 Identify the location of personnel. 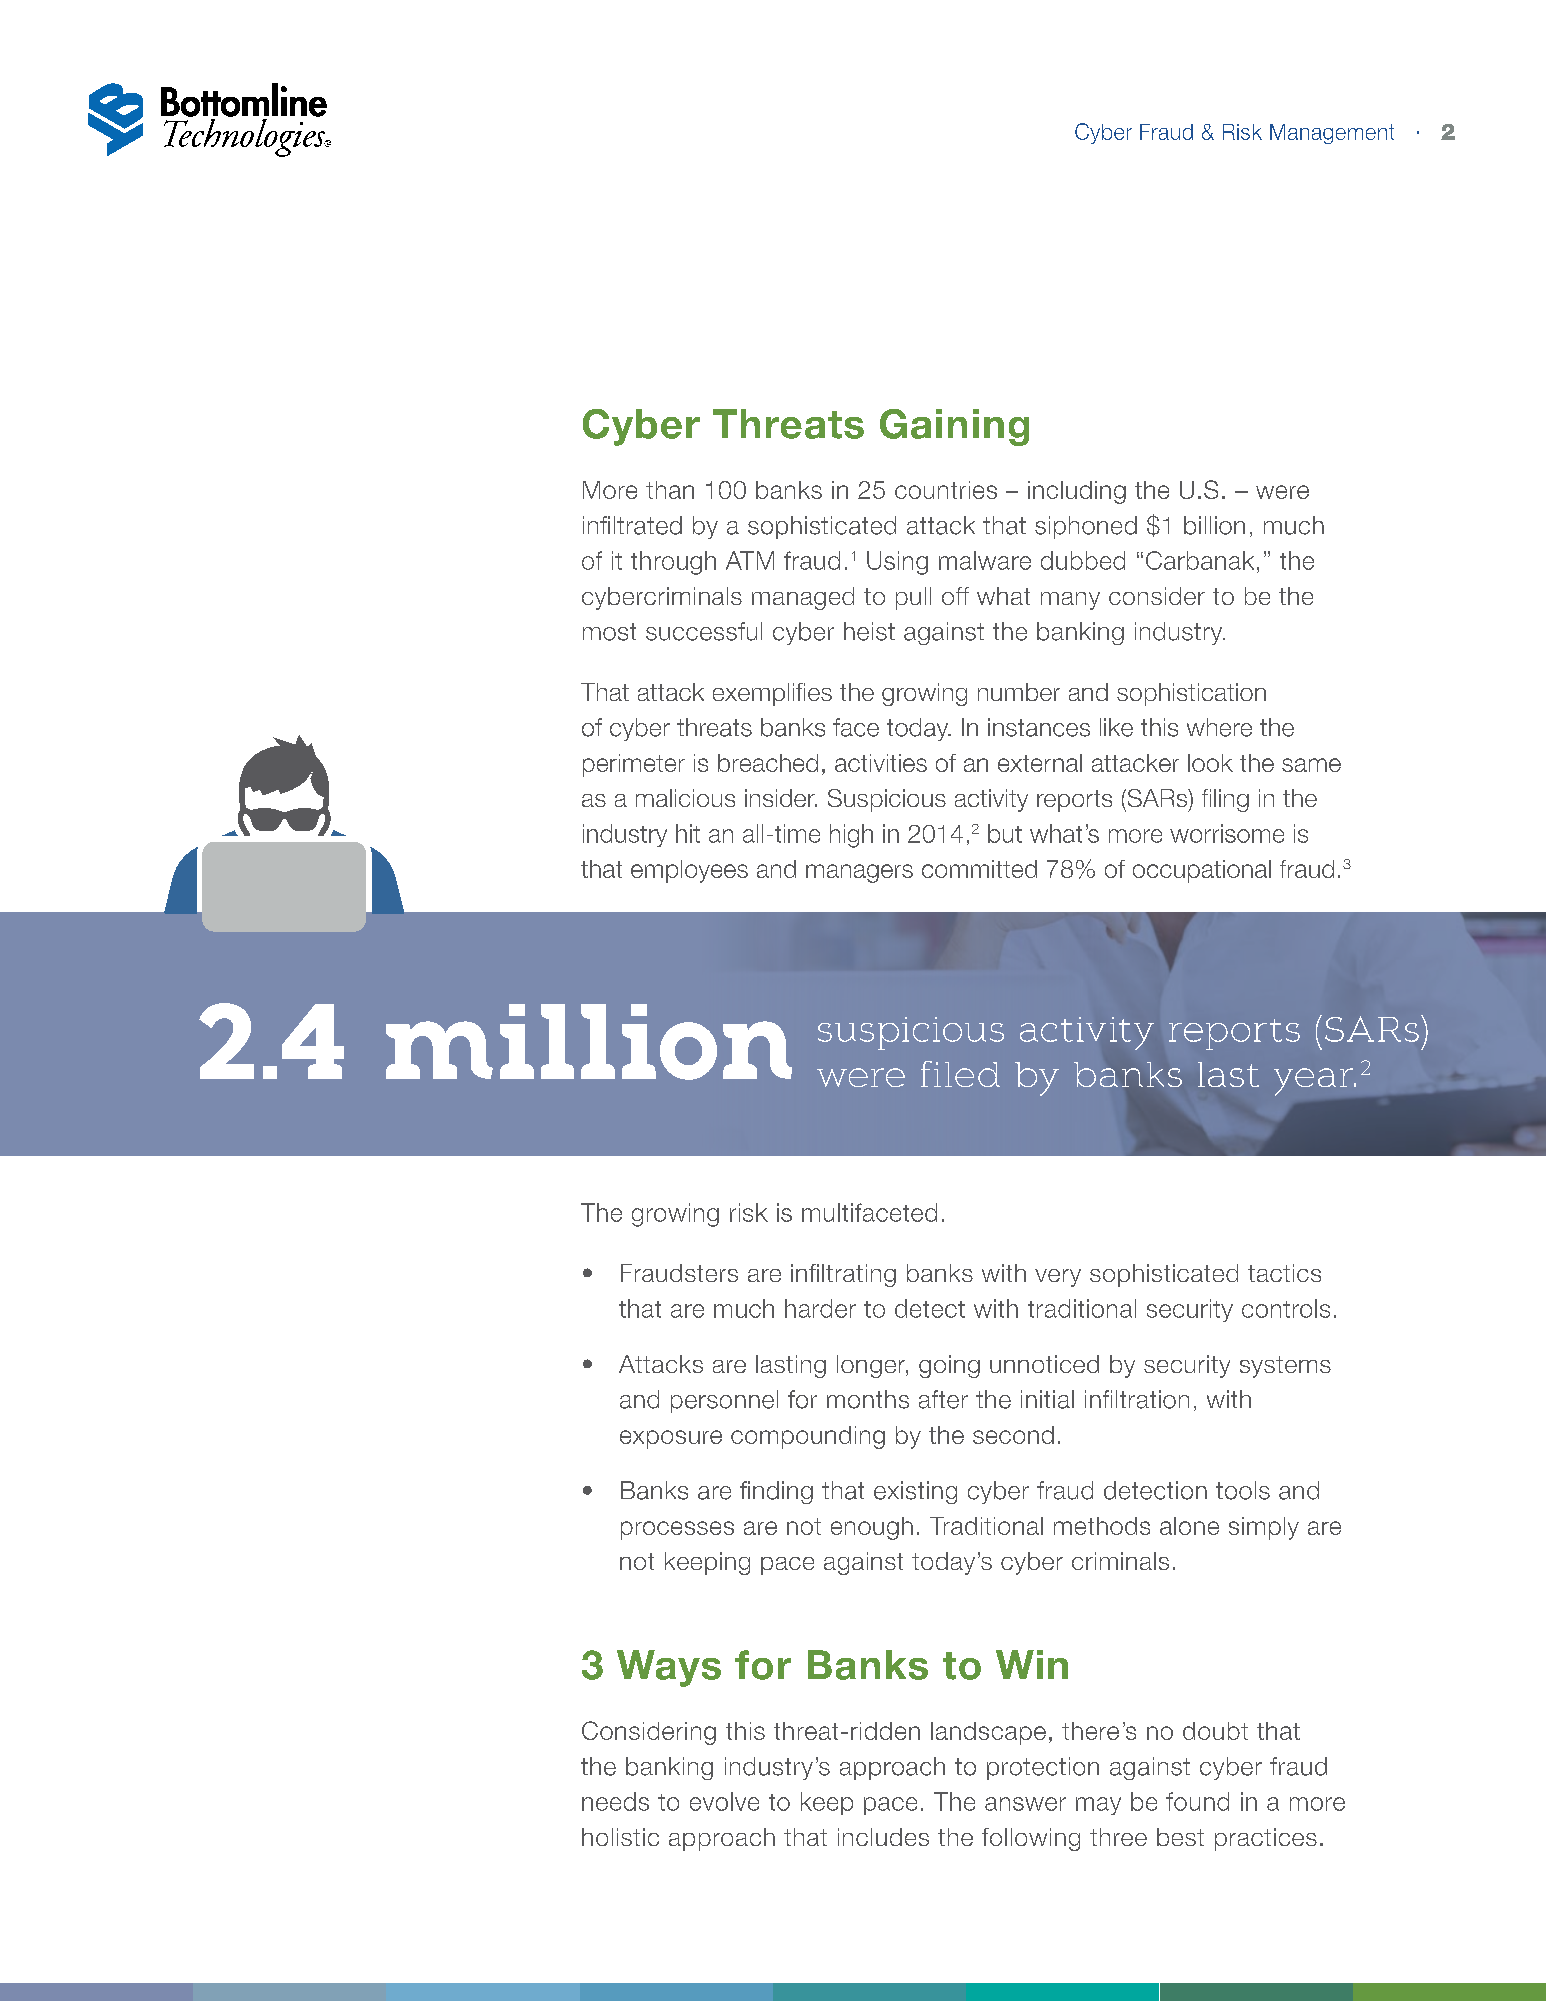
(724, 1401).
